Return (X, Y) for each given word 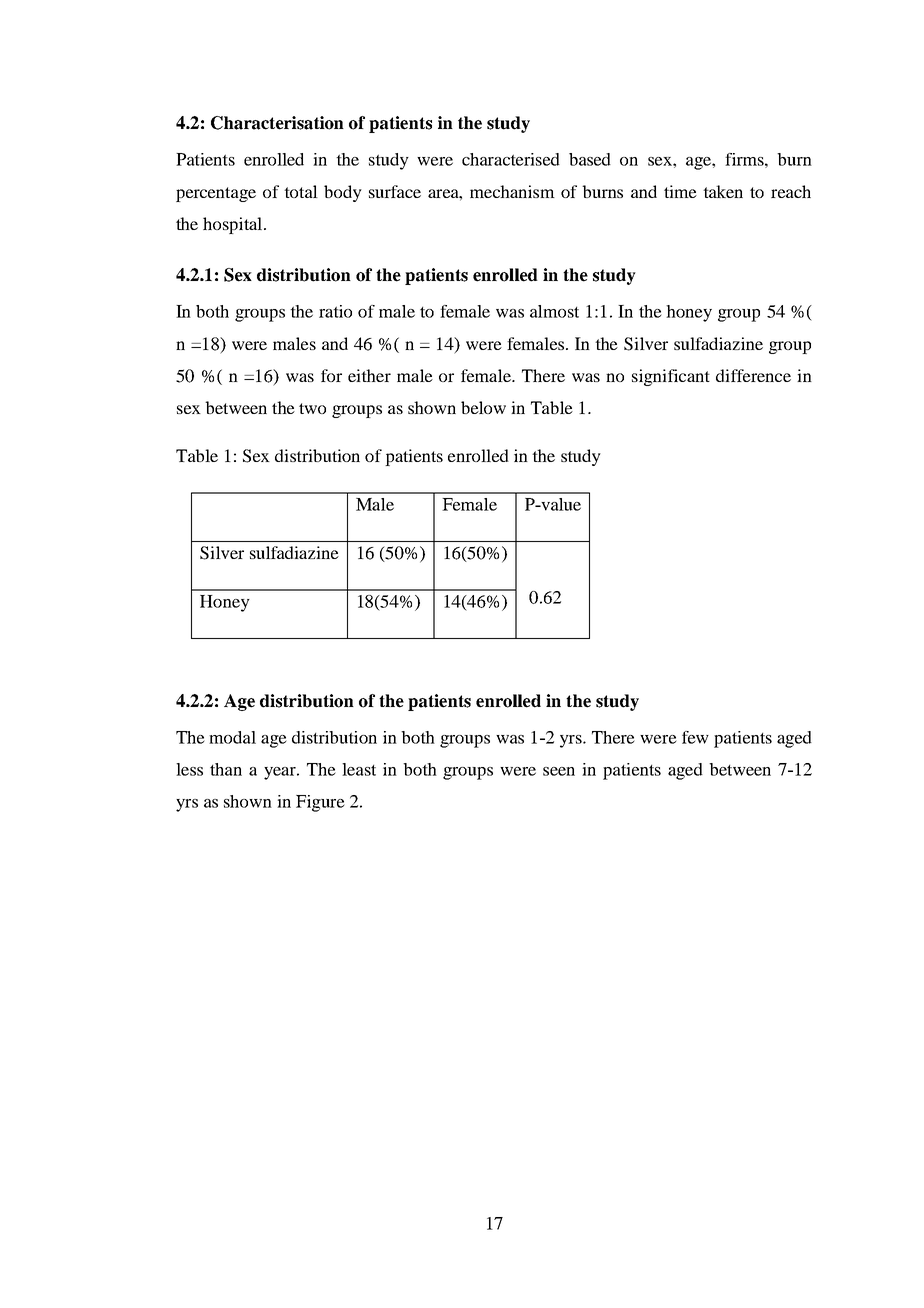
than (226, 769)
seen (559, 771)
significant (671, 377)
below (483, 407)
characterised (511, 159)
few (695, 737)
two (312, 408)
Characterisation (277, 123)
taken (723, 191)
